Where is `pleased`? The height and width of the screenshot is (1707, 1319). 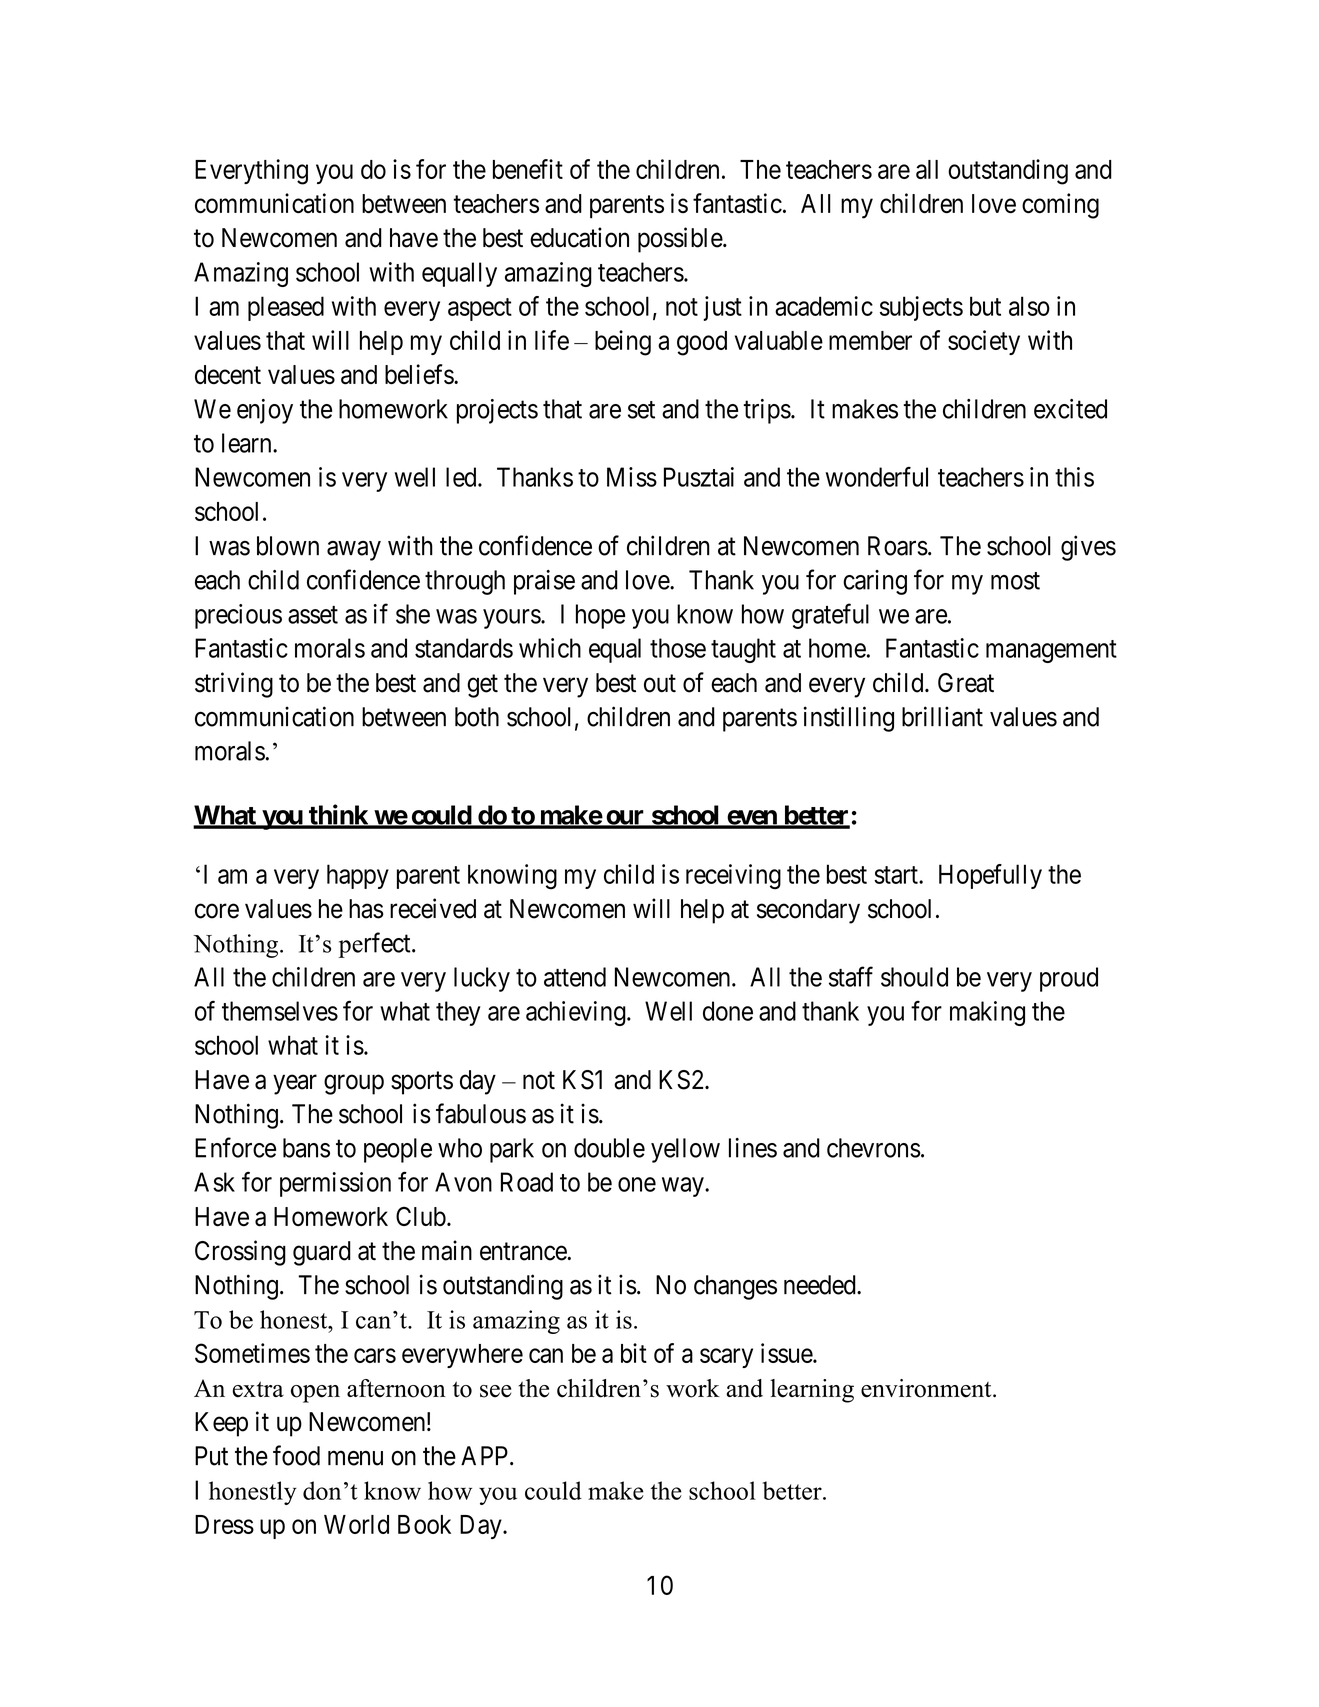
pleased is located at coordinates (286, 308).
